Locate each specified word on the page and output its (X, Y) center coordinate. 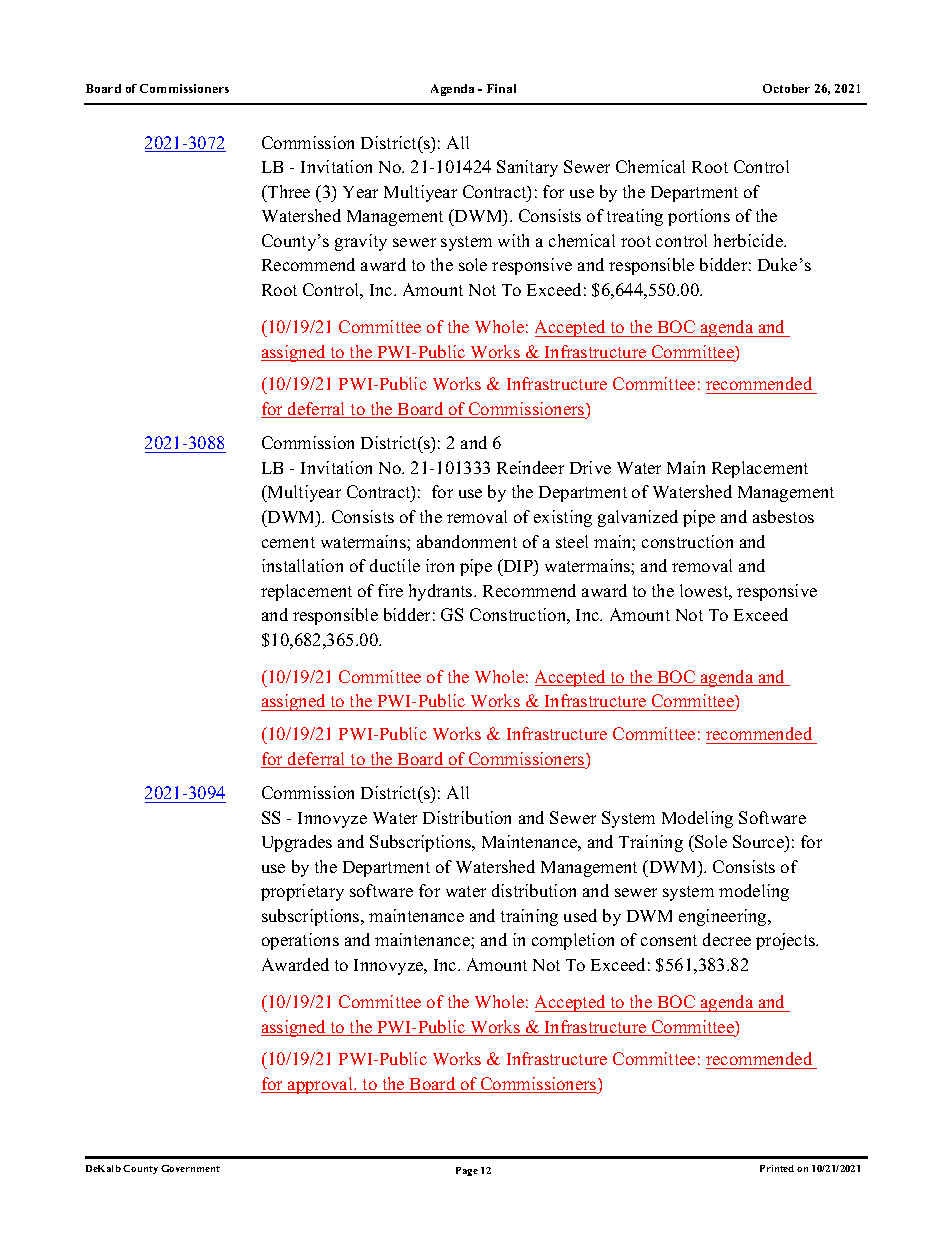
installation (302, 565)
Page (467, 1171)
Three (288, 191)
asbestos (783, 516)
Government (190, 1168)
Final (501, 88)
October (786, 88)
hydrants (442, 592)
